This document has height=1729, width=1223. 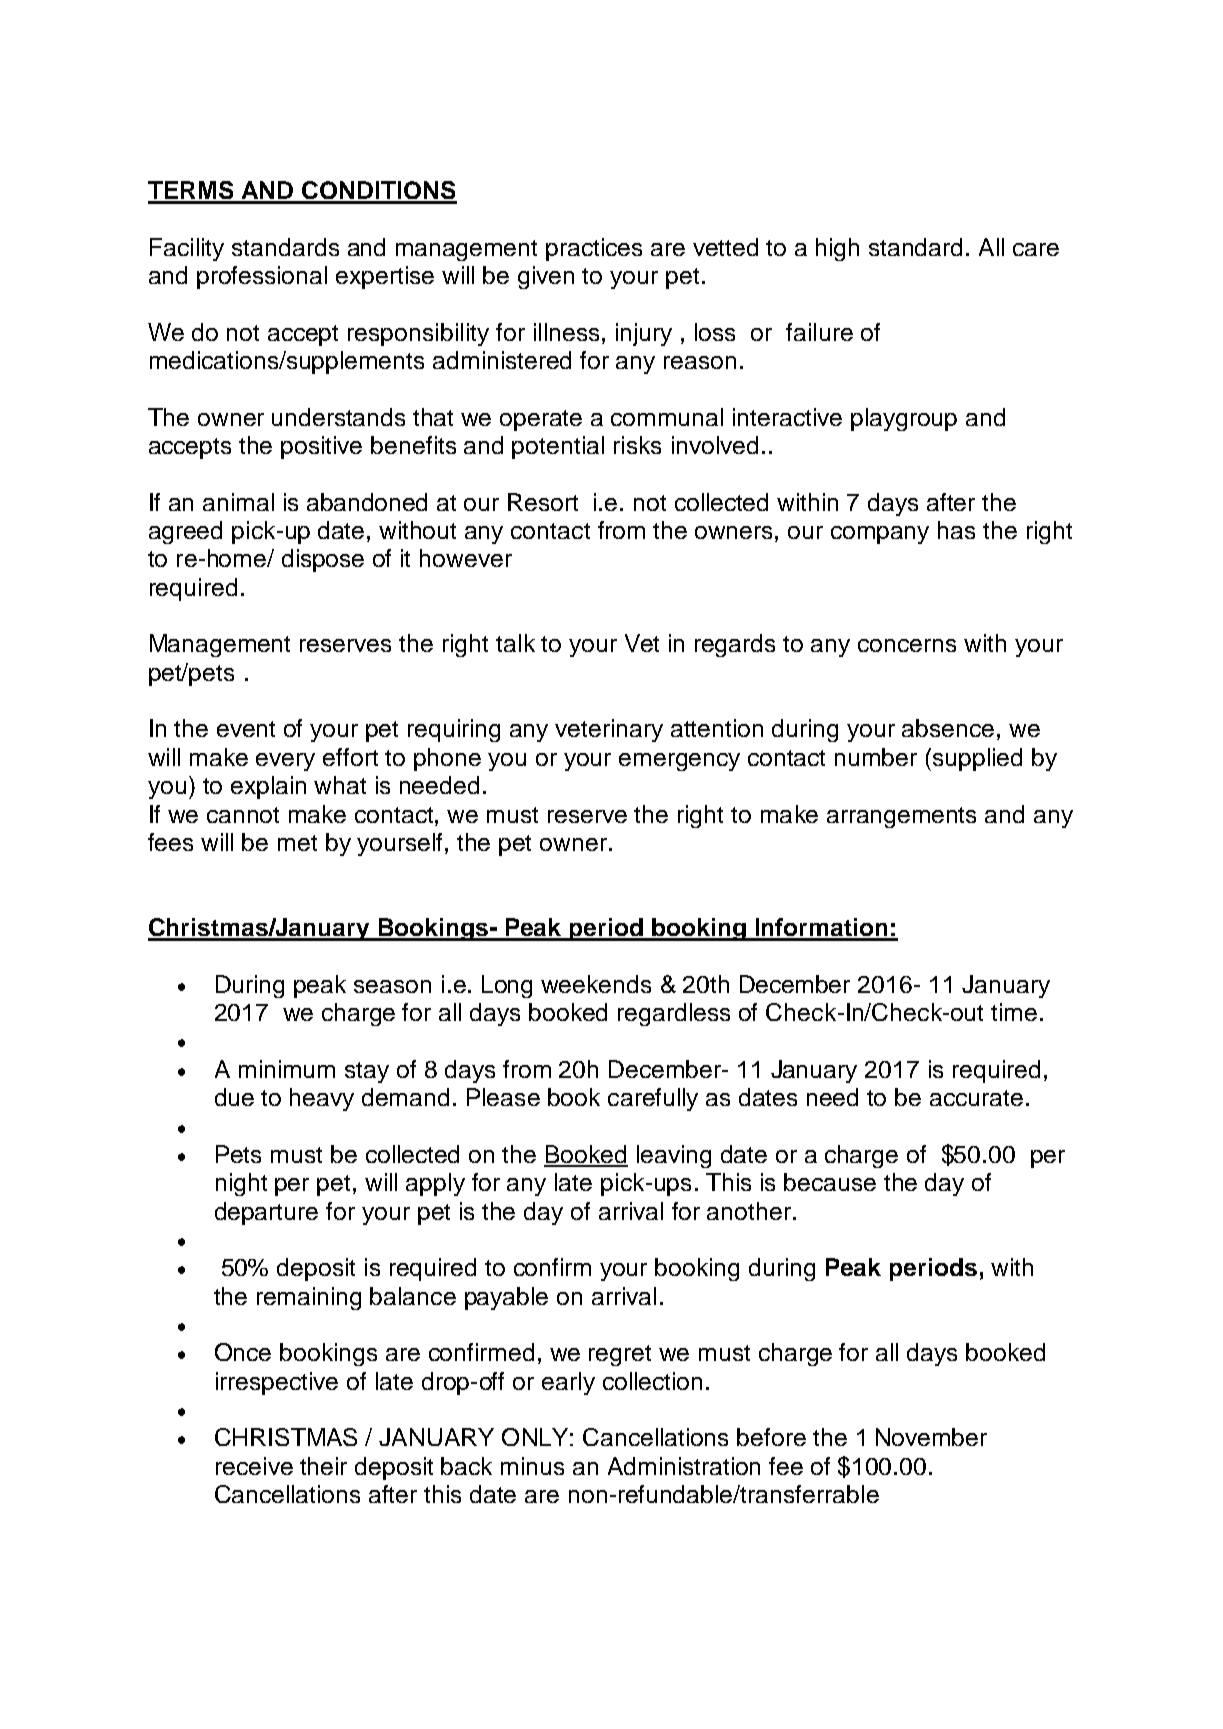 What do you see at coordinates (679, 762) in the document?
I see `emergency` at bounding box center [679, 762].
